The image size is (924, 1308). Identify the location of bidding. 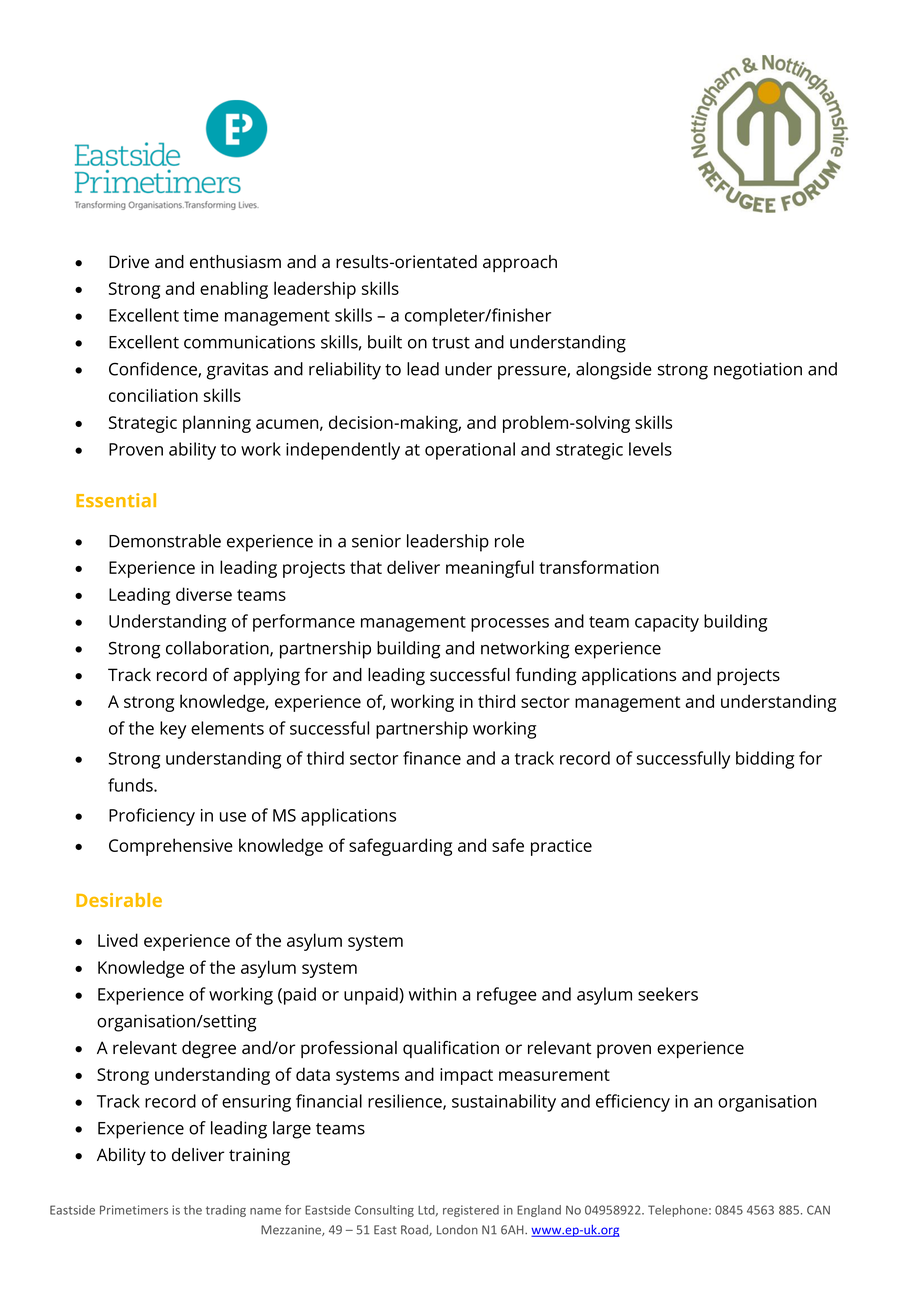
(765, 760).
